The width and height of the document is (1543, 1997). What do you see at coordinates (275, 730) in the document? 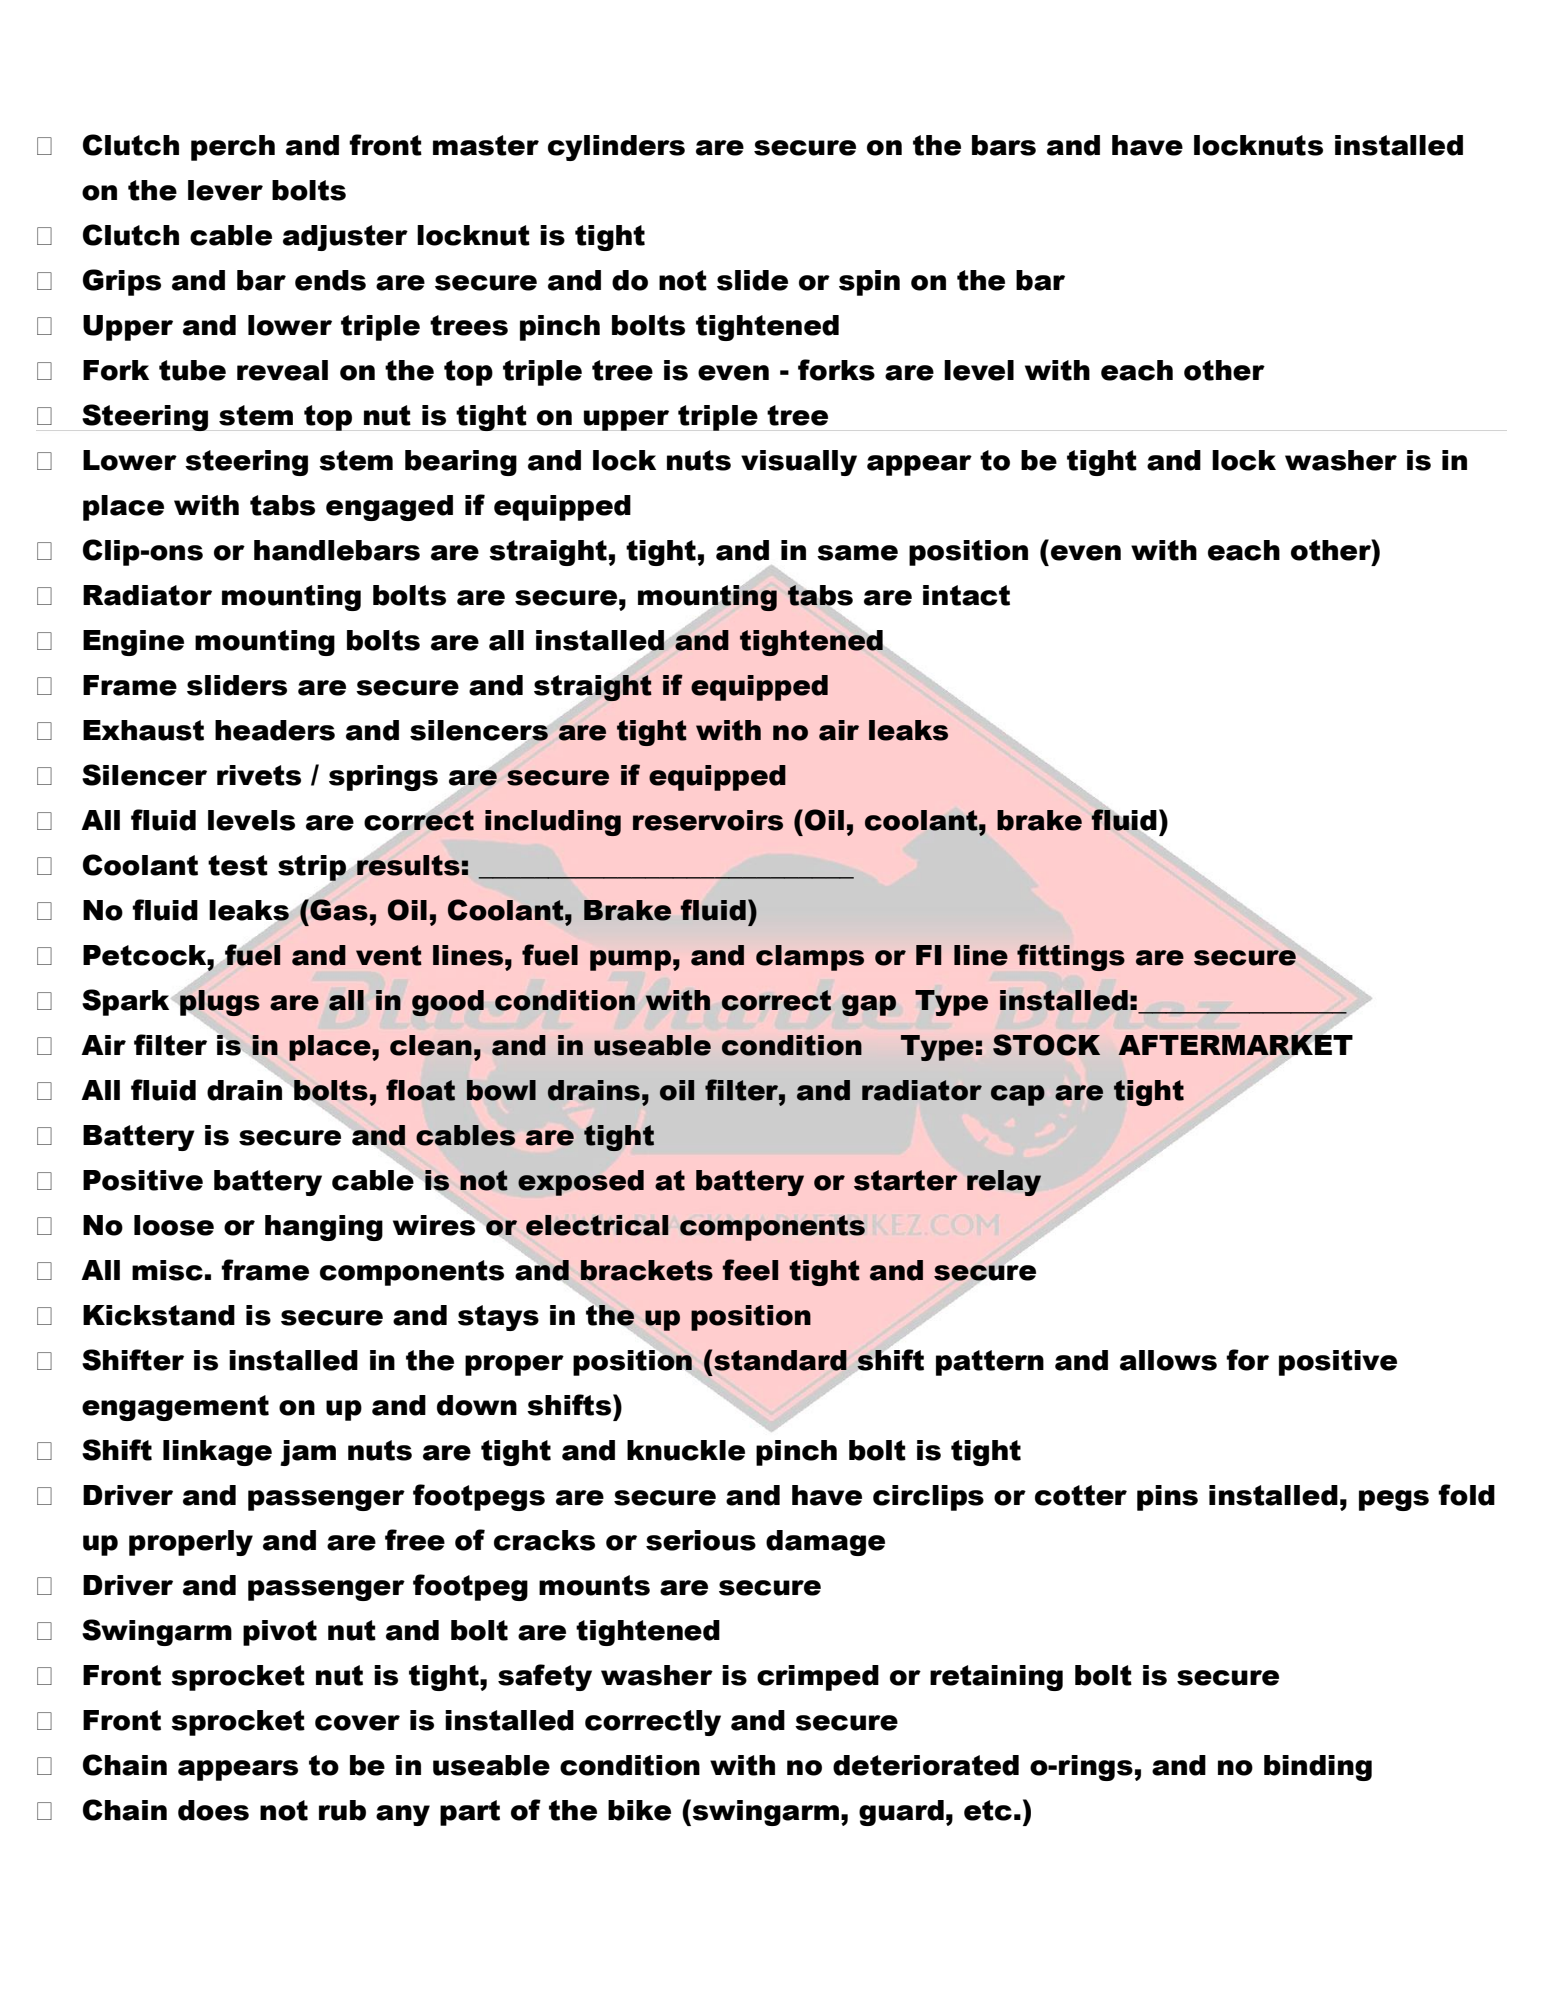
I see `headers` at bounding box center [275, 730].
